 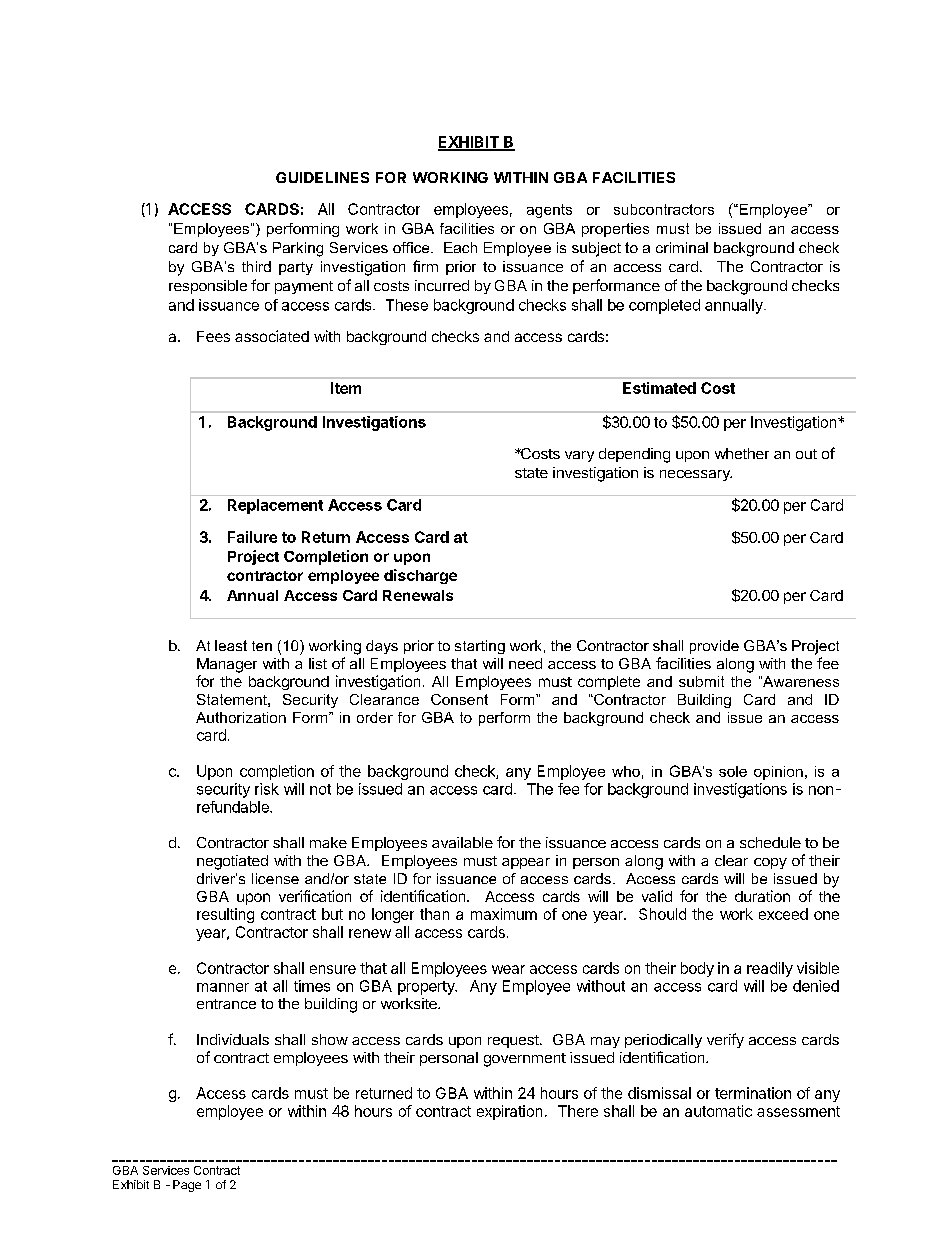 What do you see at coordinates (682, 247) in the screenshot?
I see `criminal` at bounding box center [682, 247].
